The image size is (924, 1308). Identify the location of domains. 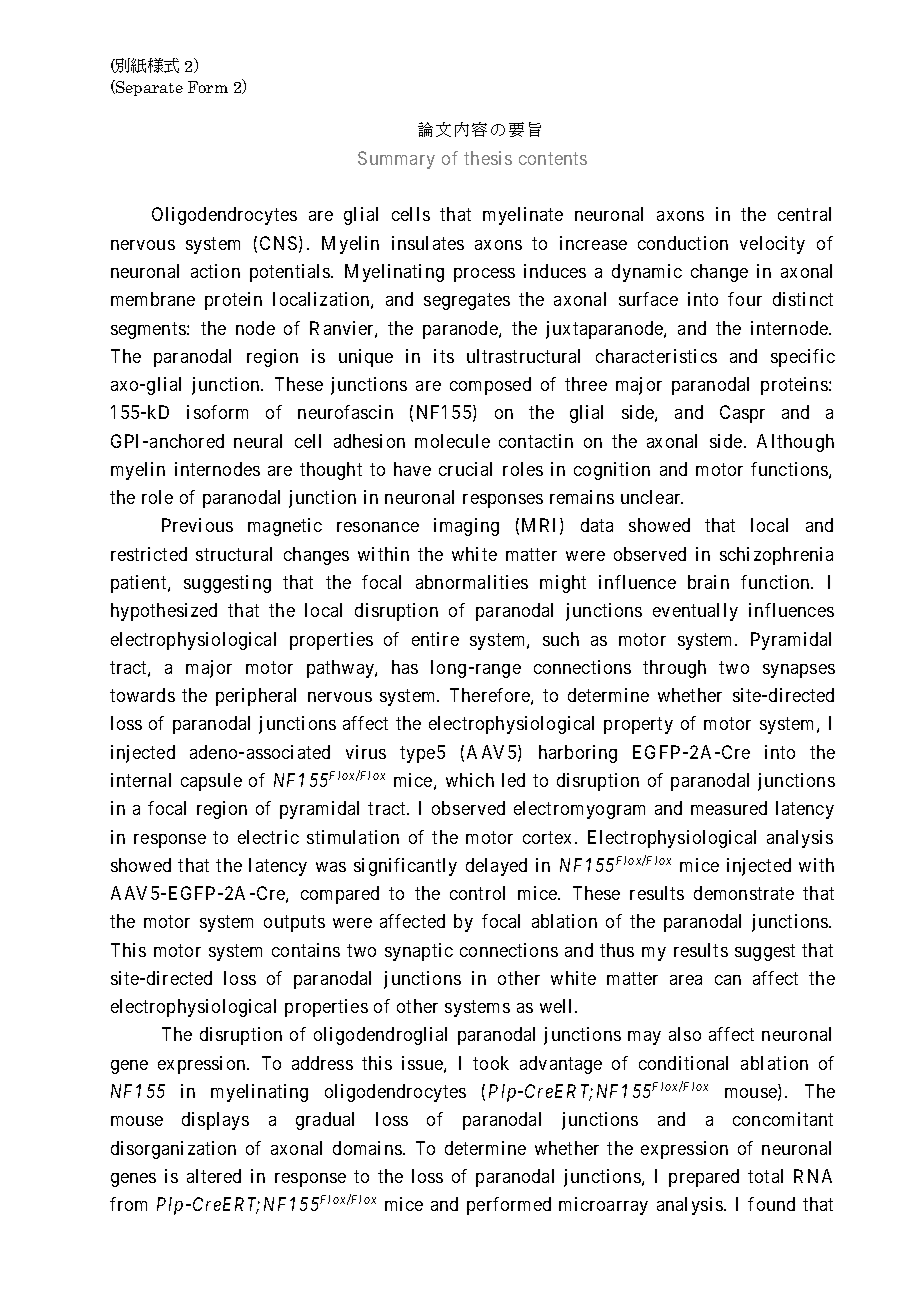
(367, 1148).
